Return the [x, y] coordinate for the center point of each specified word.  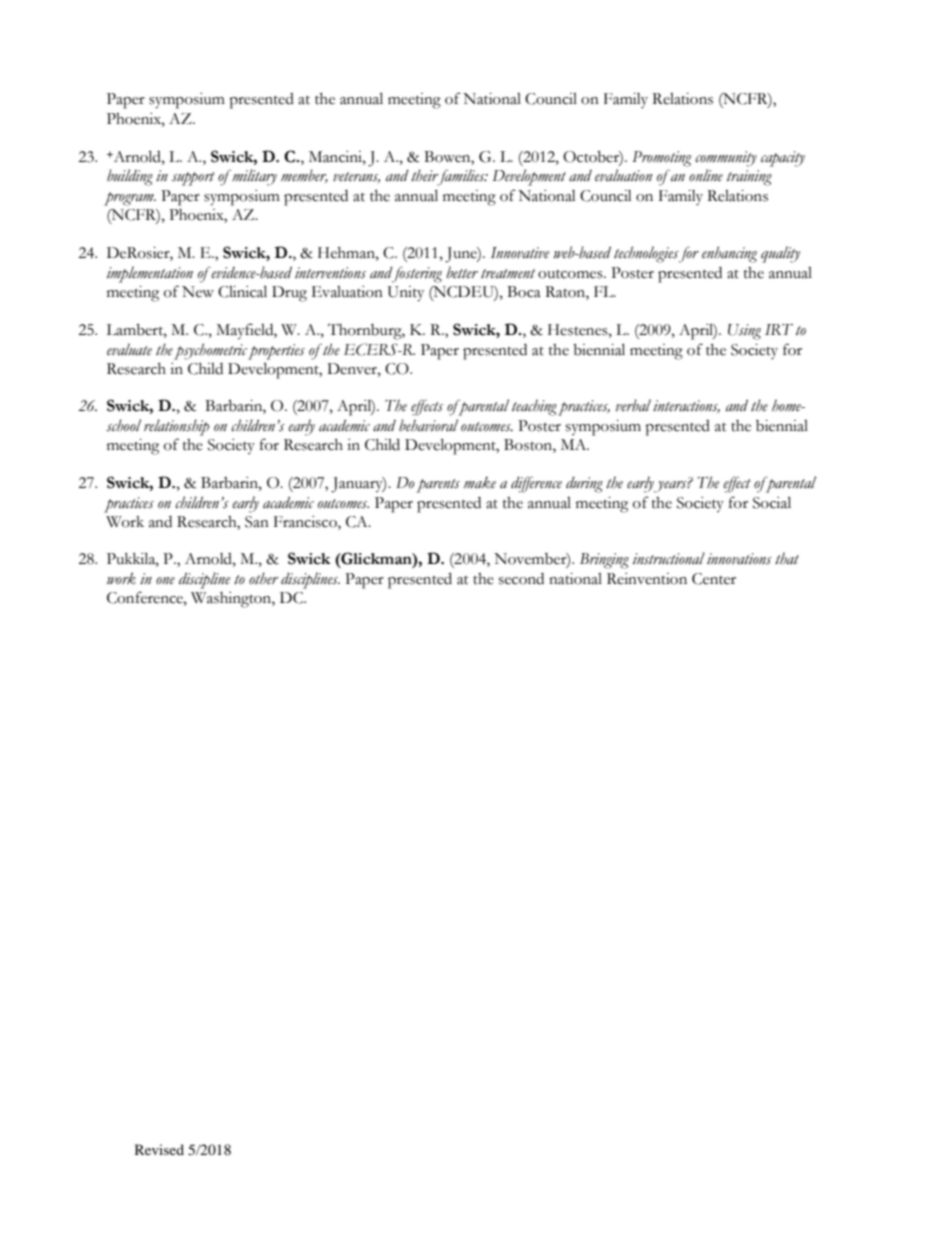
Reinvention [647, 579]
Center [714, 579]
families [461, 177]
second [521, 579]
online [706, 175]
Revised [159, 1149]
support [193, 179]
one [165, 581]
